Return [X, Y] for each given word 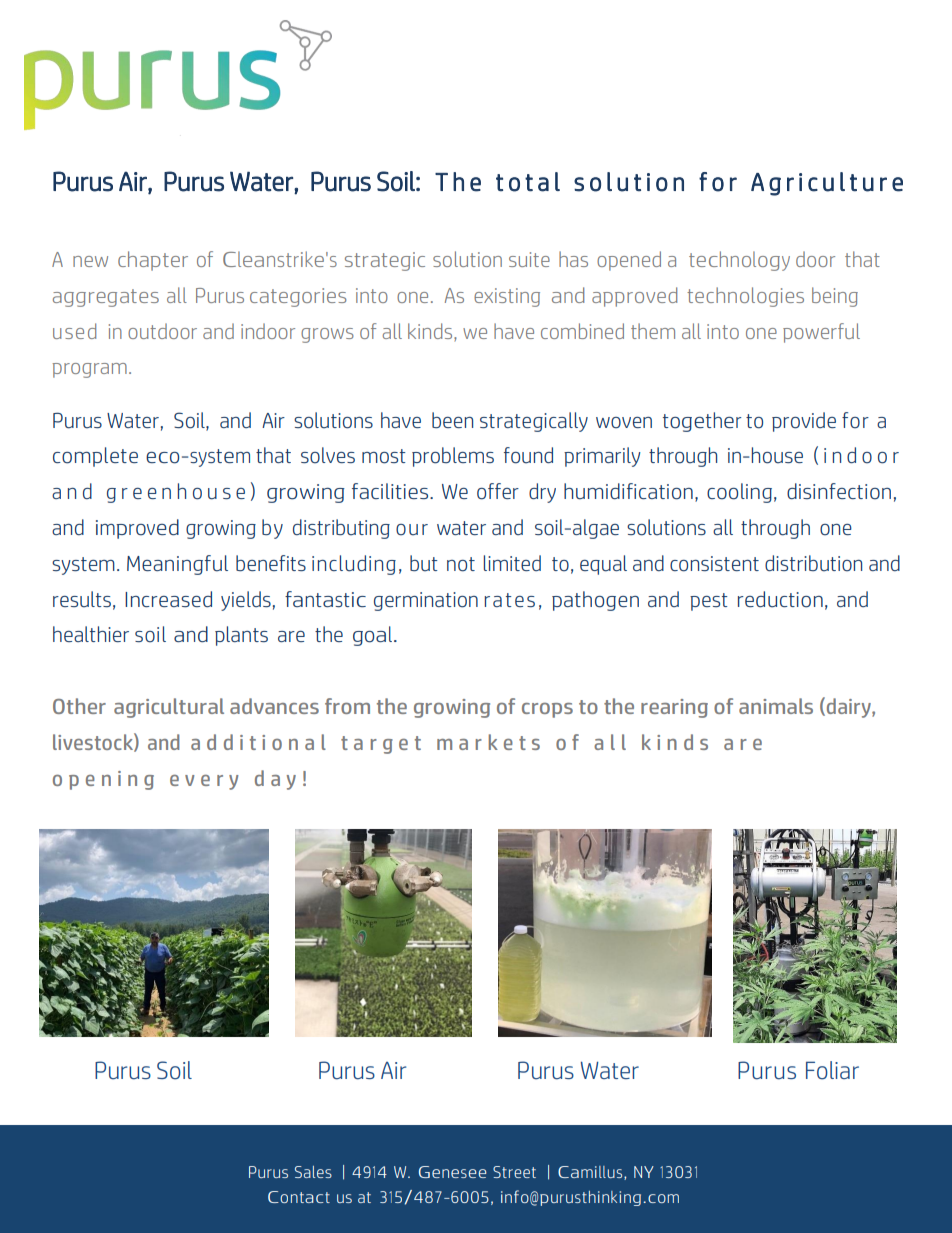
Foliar [832, 1070]
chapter [153, 261]
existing [507, 297]
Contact [299, 1197]
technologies [745, 297]
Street [514, 1172]
